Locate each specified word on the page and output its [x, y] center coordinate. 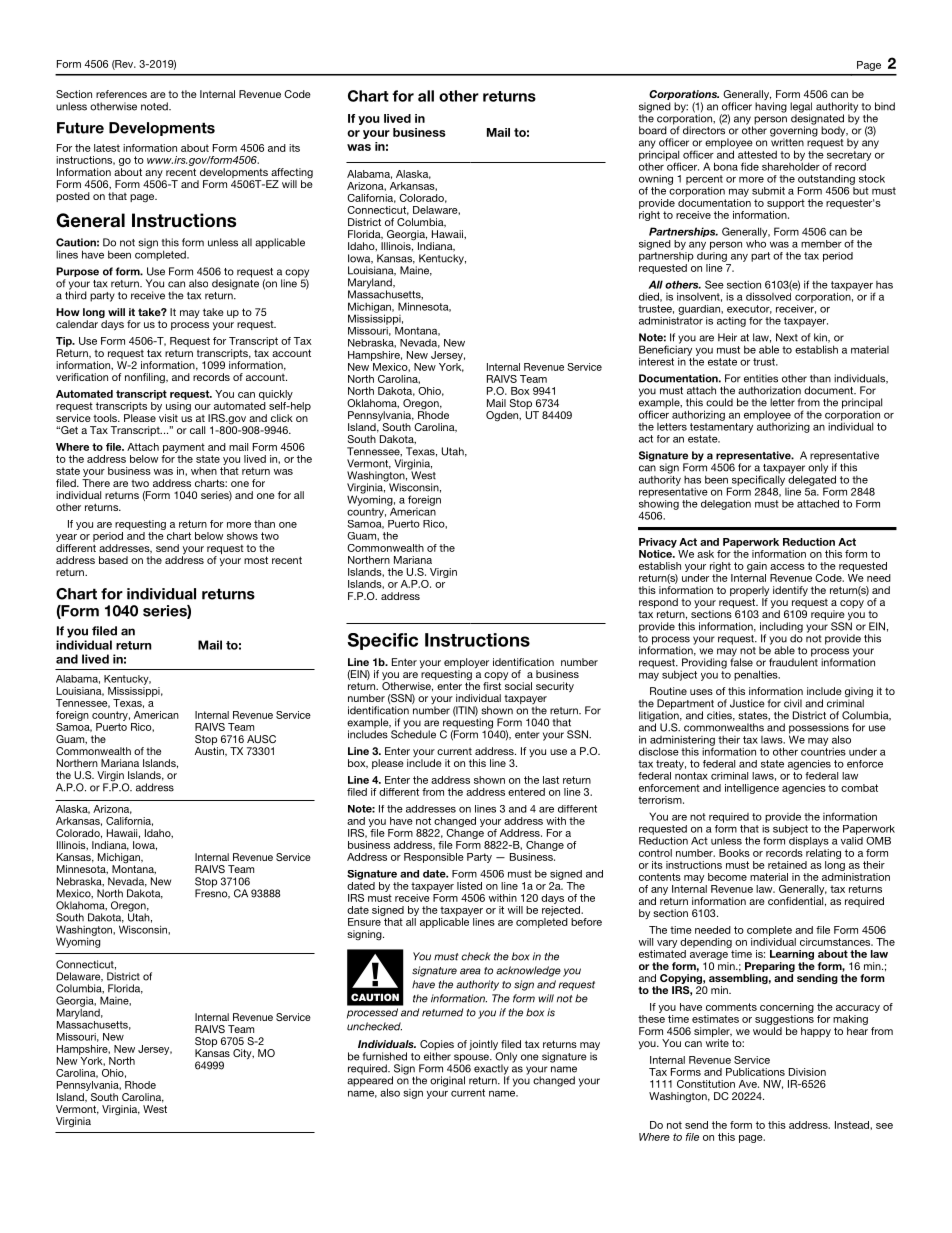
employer [466, 664]
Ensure [364, 922]
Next [787, 337]
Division [807, 1072]
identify [790, 591]
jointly [484, 1046]
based [113, 560]
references [121, 94]
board [653, 130]
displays [809, 840]
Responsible [434, 858]
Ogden [503, 416]
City [243, 1054]
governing [794, 131]
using [178, 408]
